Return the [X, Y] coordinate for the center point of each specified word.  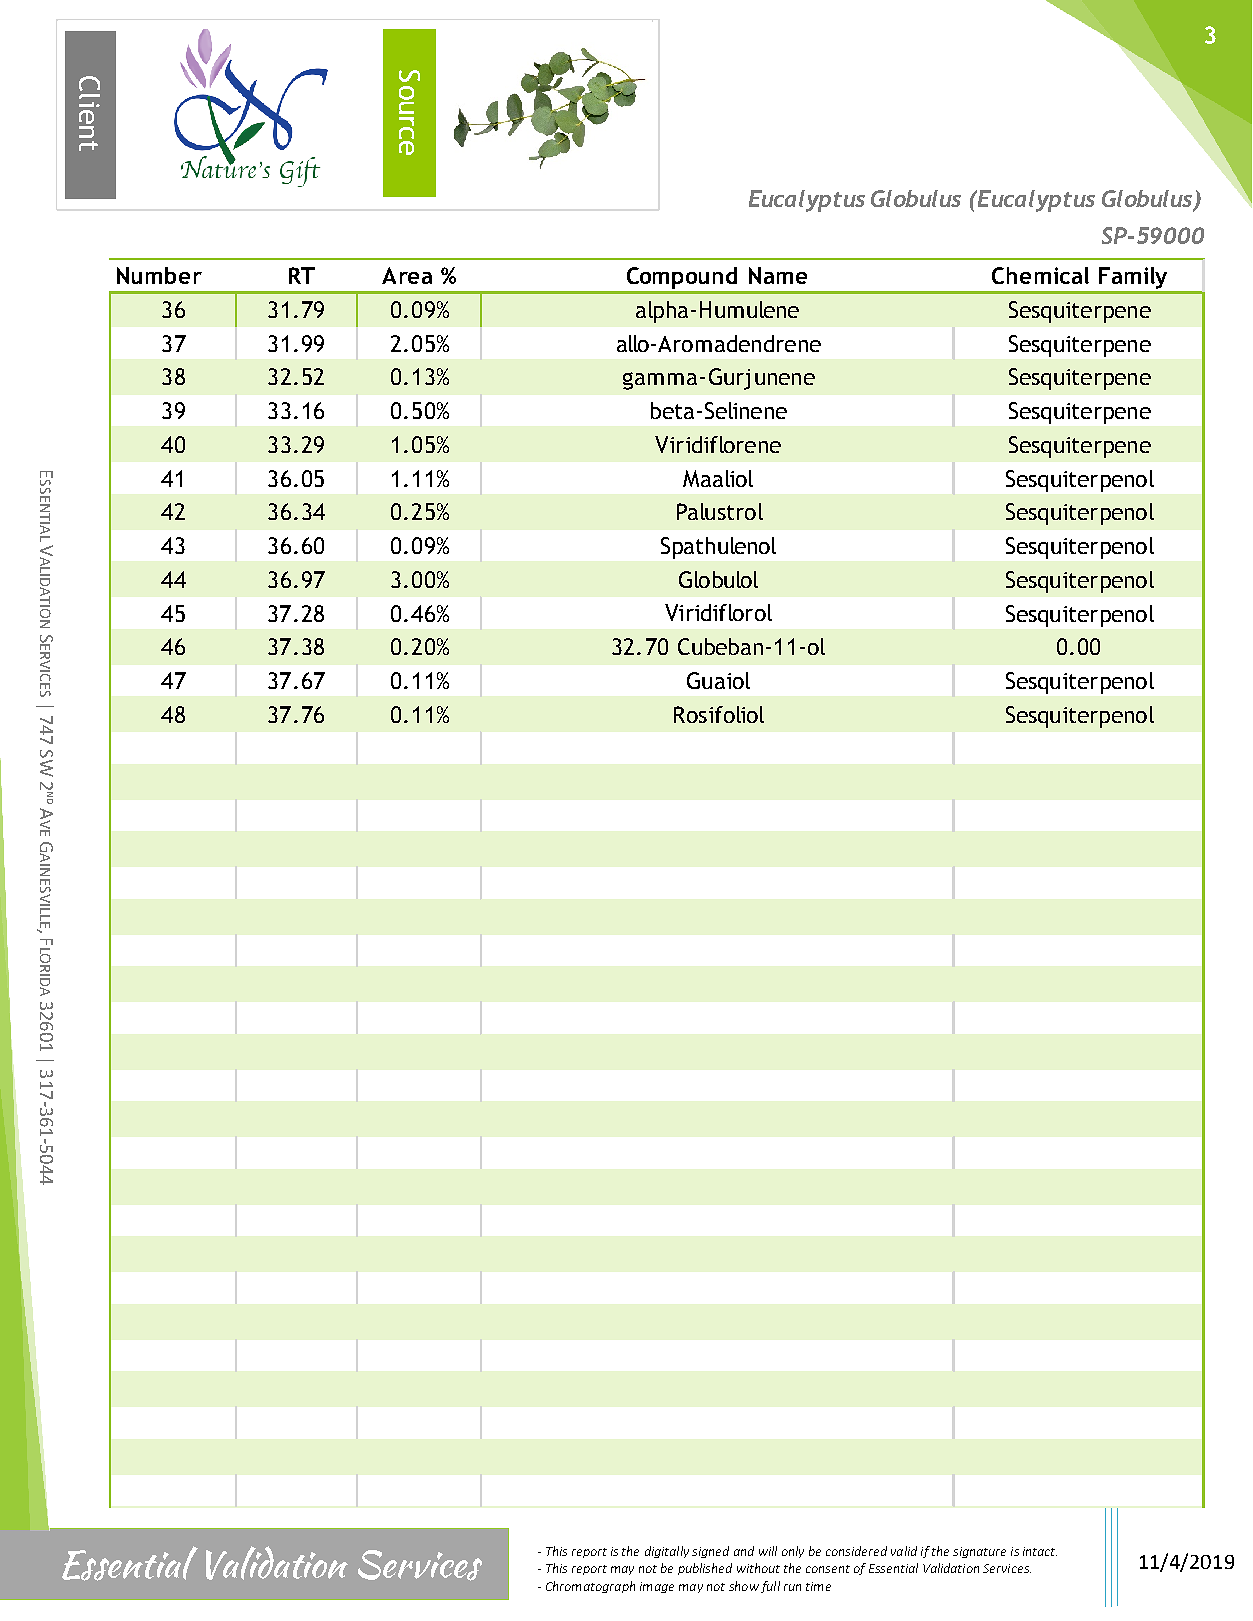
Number [159, 275]
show [744, 1586]
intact [1040, 1551]
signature [979, 1552]
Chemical [1040, 275]
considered [856, 1551]
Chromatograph [590, 1587]
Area [407, 275]
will [768, 1551]
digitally [667, 1552]
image [657, 1587]
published [705, 1569]
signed [710, 1552]
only [793, 1552]
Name [778, 275]
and [744, 1551]
